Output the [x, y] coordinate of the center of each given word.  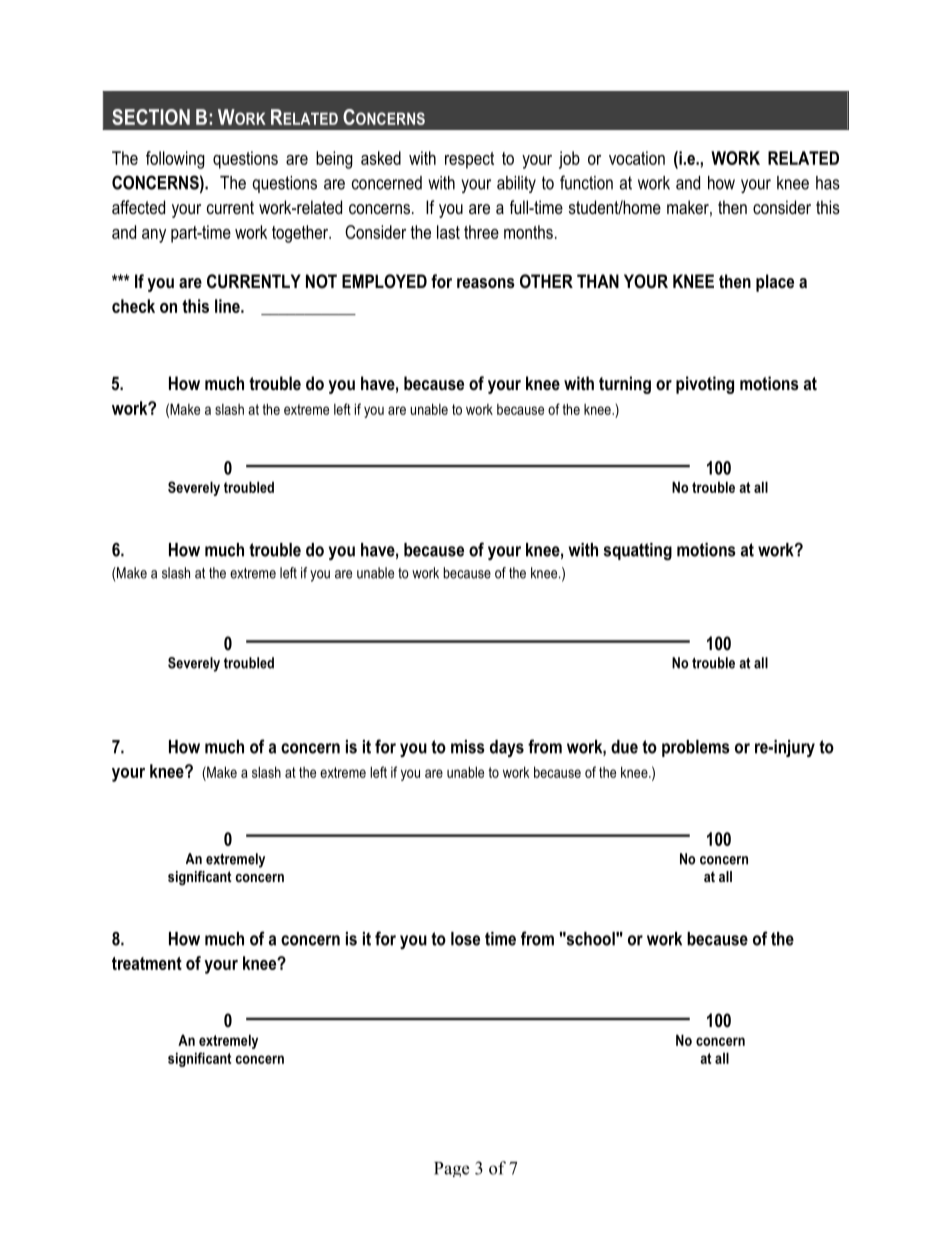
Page [451, 1169]
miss [468, 747]
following [175, 160]
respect [469, 160]
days [507, 748]
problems [696, 748]
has [828, 183]
